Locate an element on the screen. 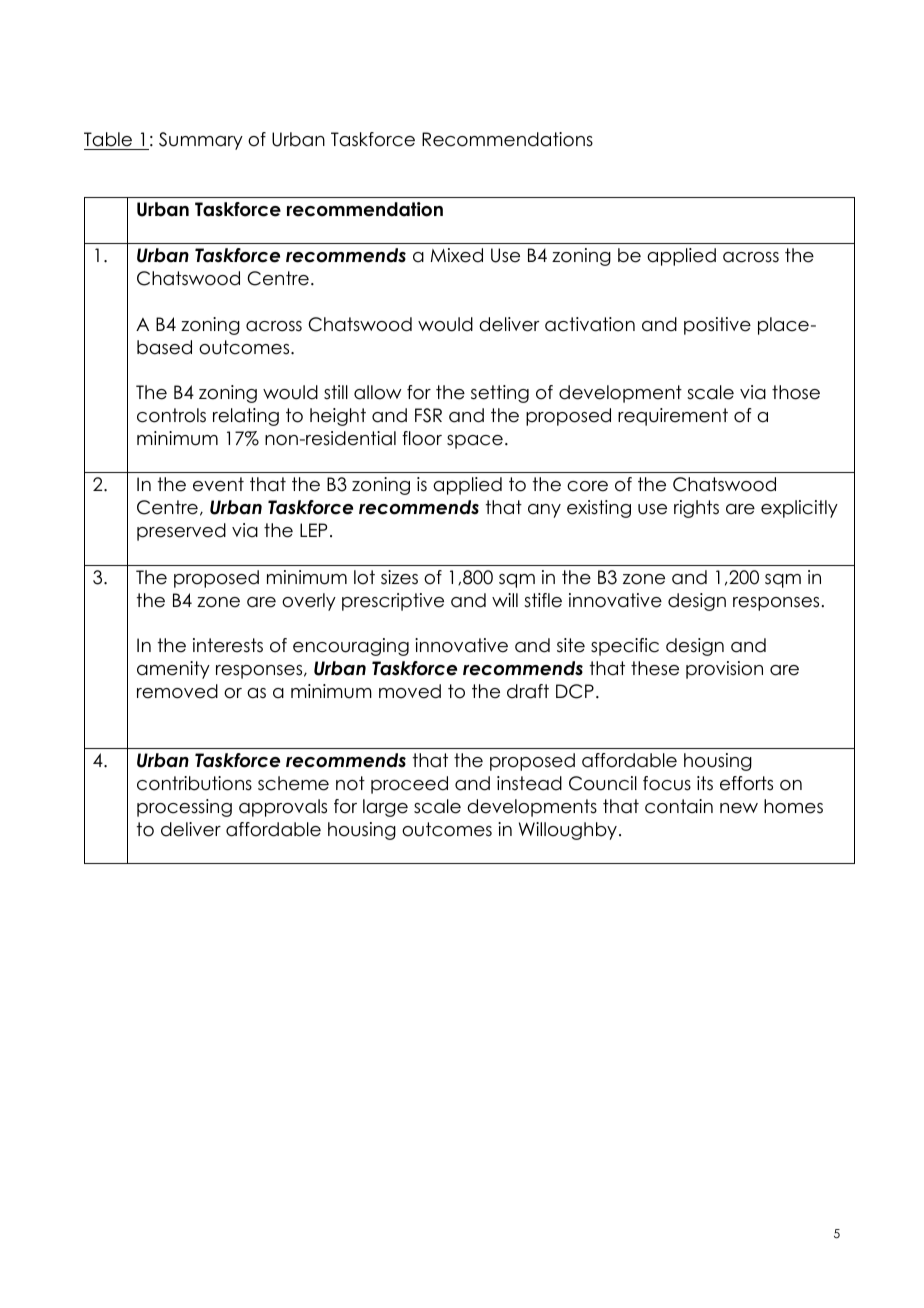  those is located at coordinates (796, 392).
